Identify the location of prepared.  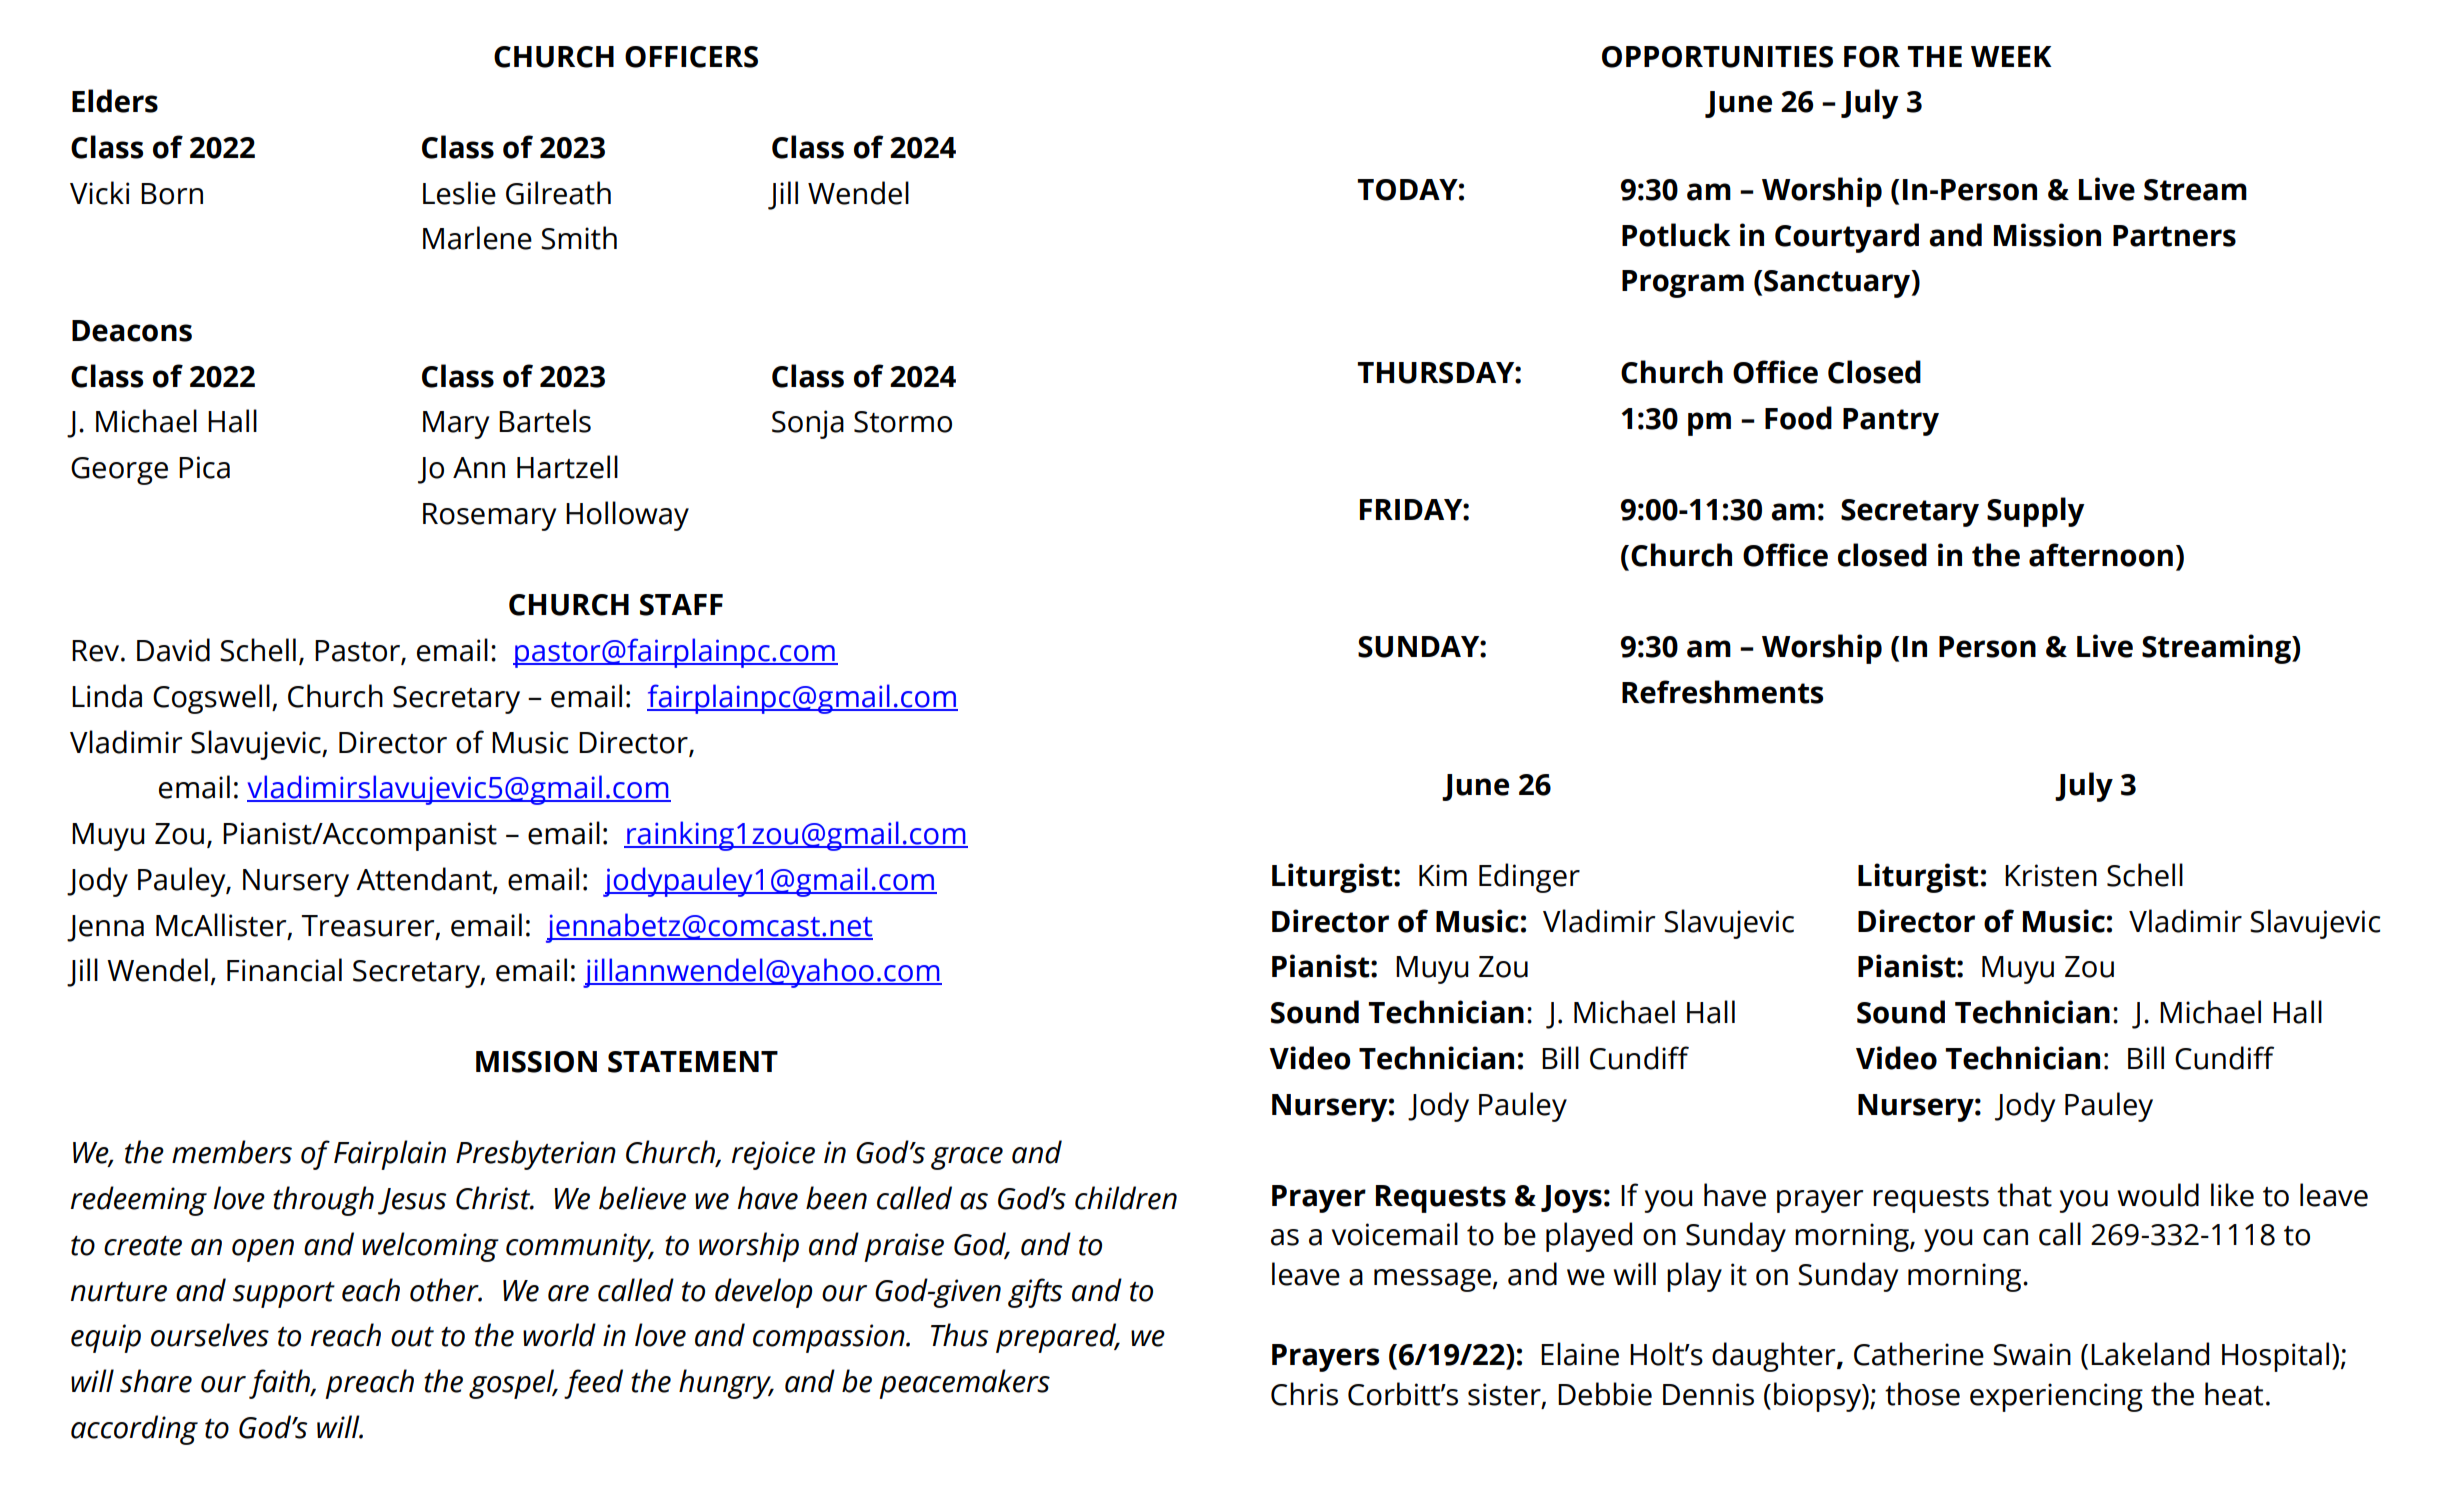
(1057, 1338).
